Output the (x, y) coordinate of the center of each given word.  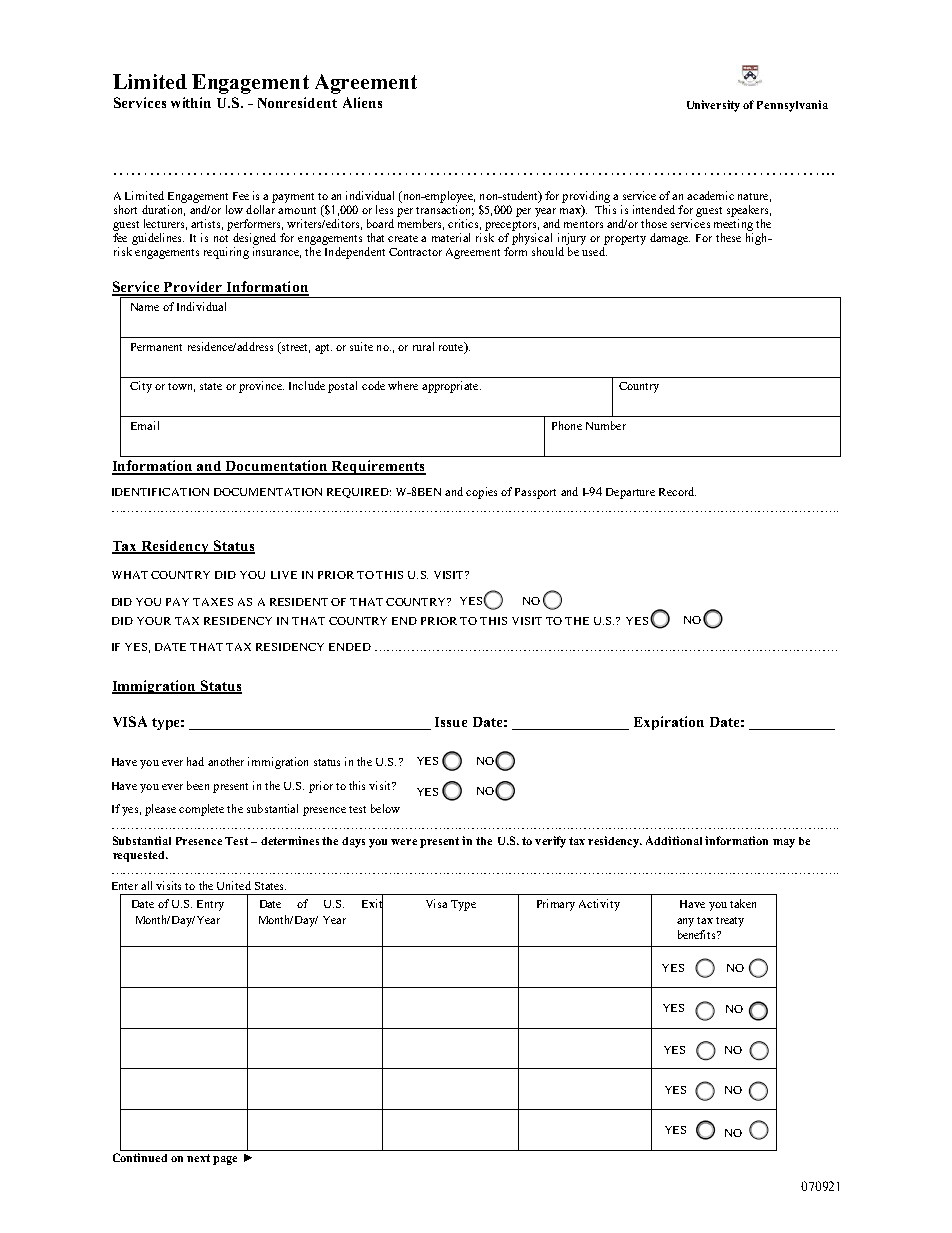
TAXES (213, 602)
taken (743, 903)
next (198, 1158)
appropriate (451, 387)
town (181, 387)
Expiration (669, 723)
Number (606, 425)
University (713, 106)
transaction (445, 210)
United (234, 885)
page (225, 1160)
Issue (451, 722)
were (404, 842)
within (191, 102)
